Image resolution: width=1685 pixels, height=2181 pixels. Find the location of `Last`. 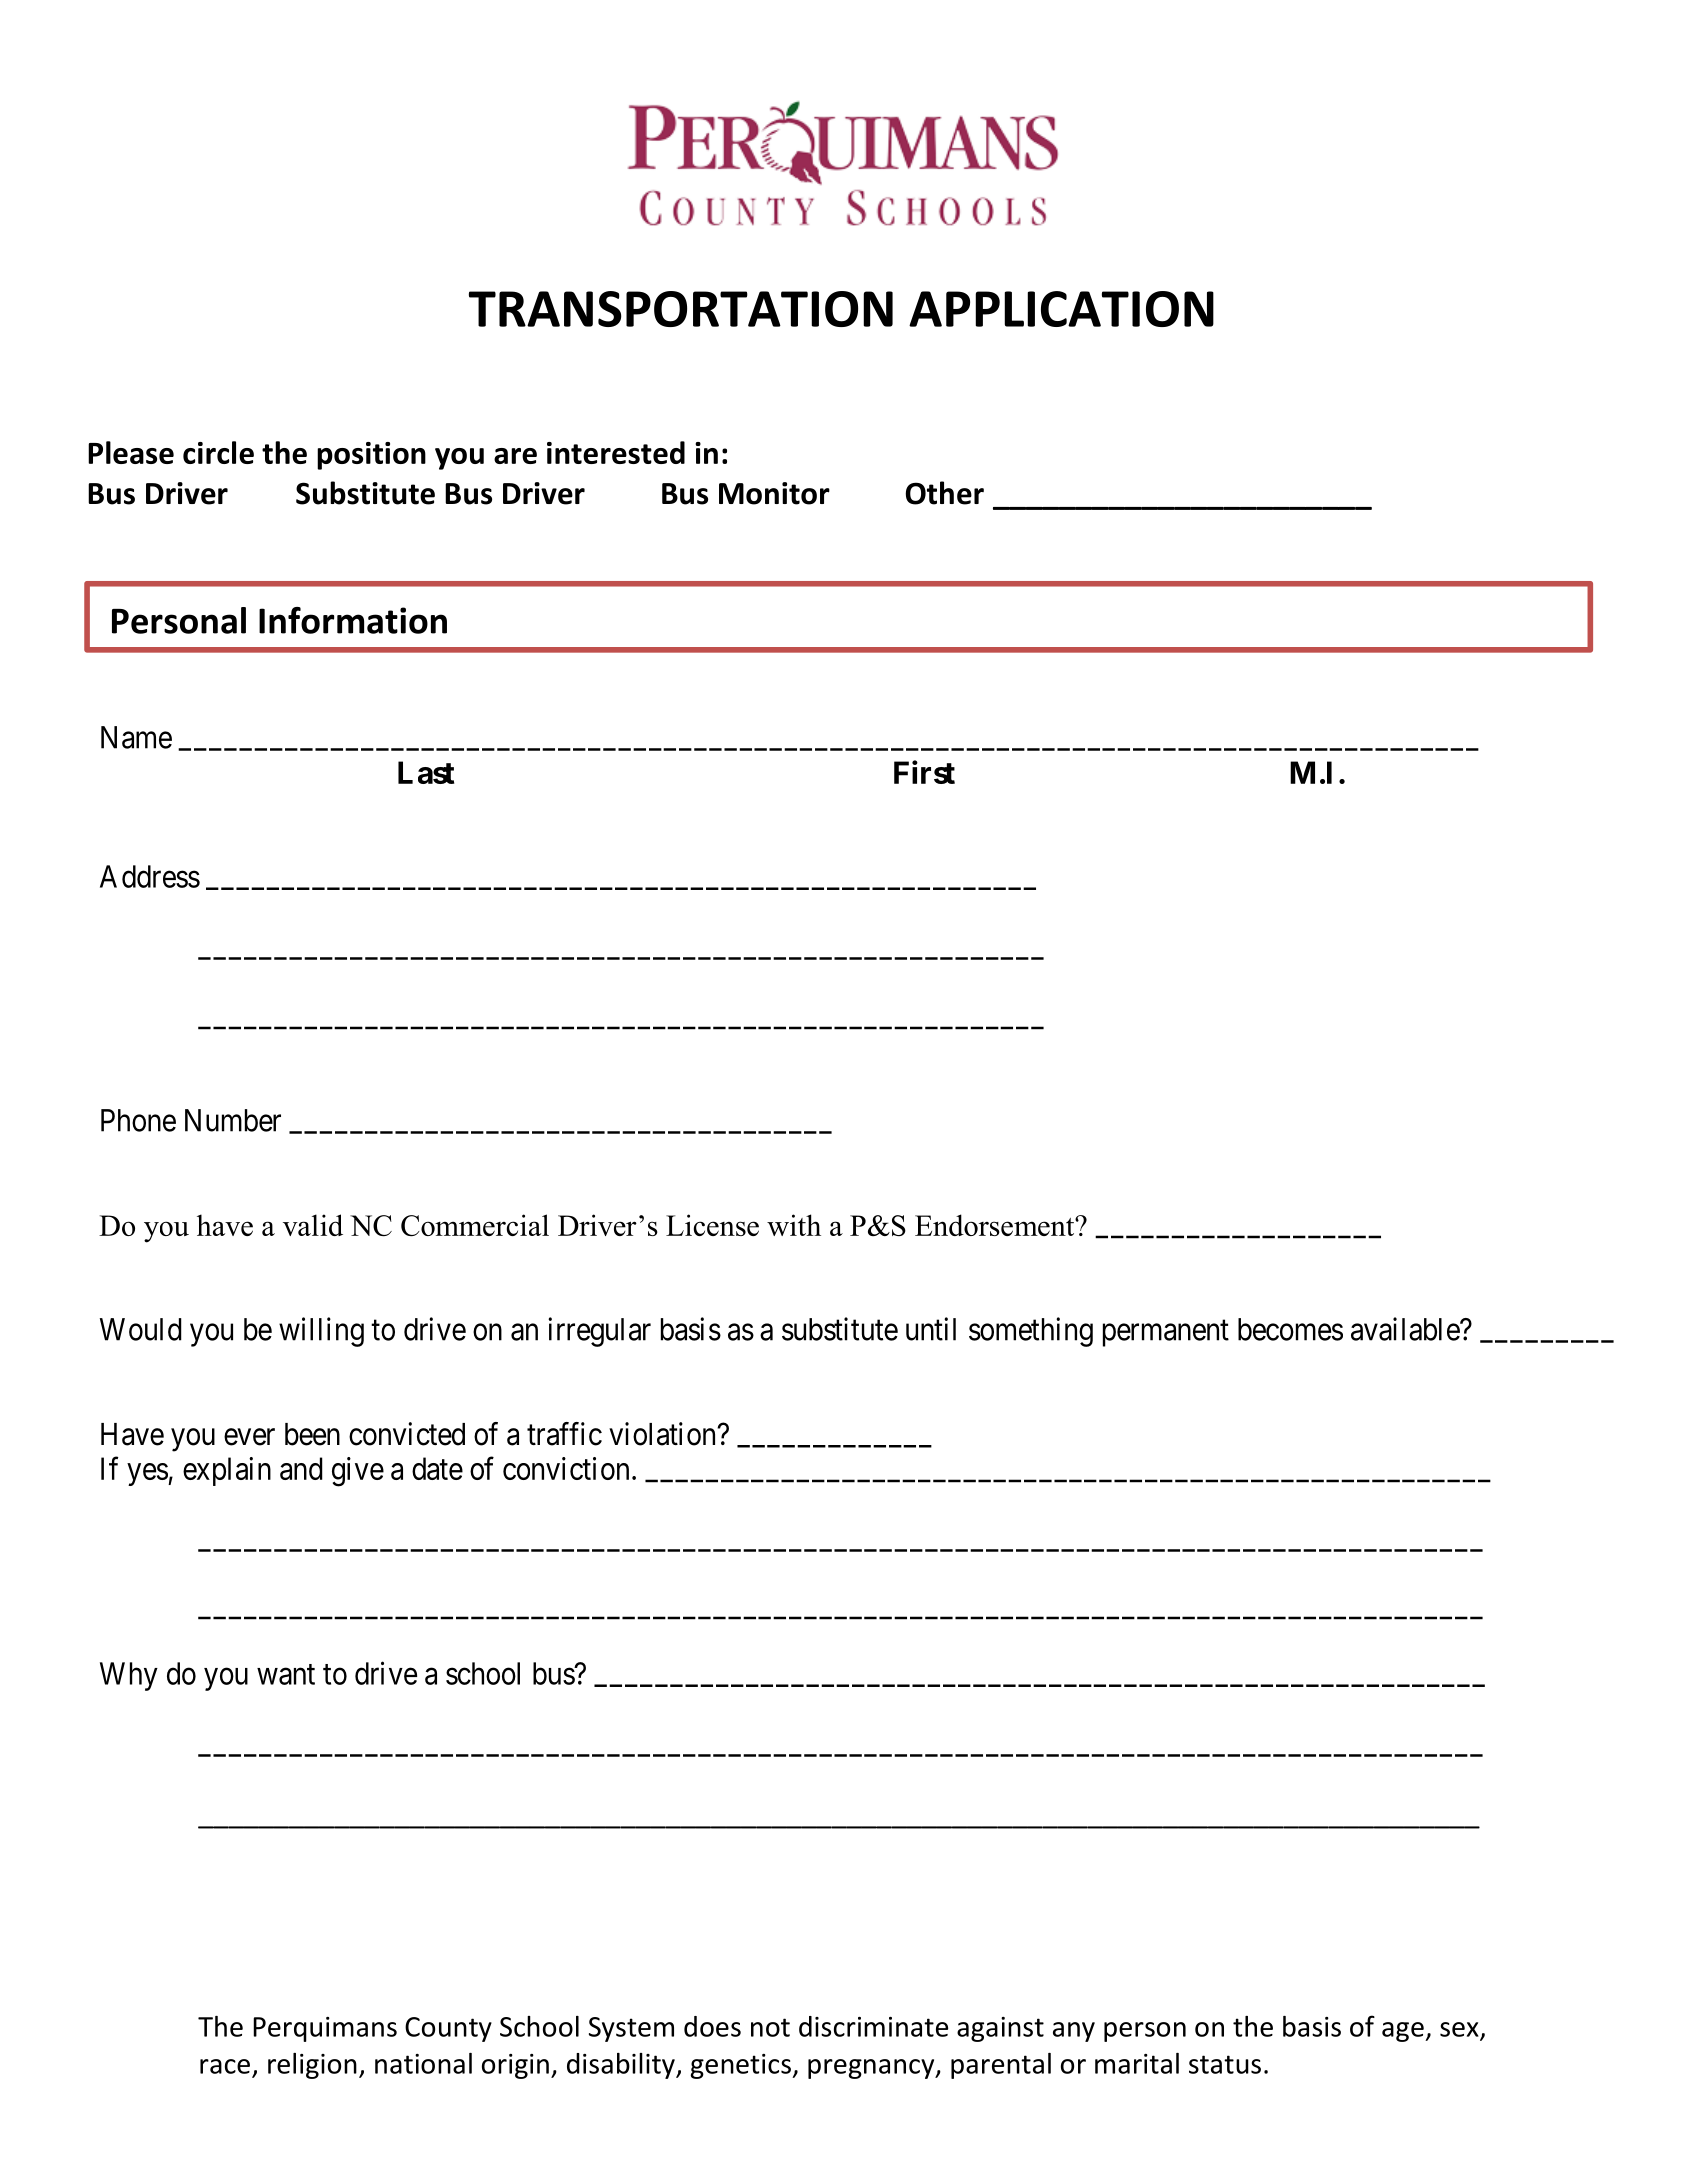

Last is located at coordinates (426, 772).
